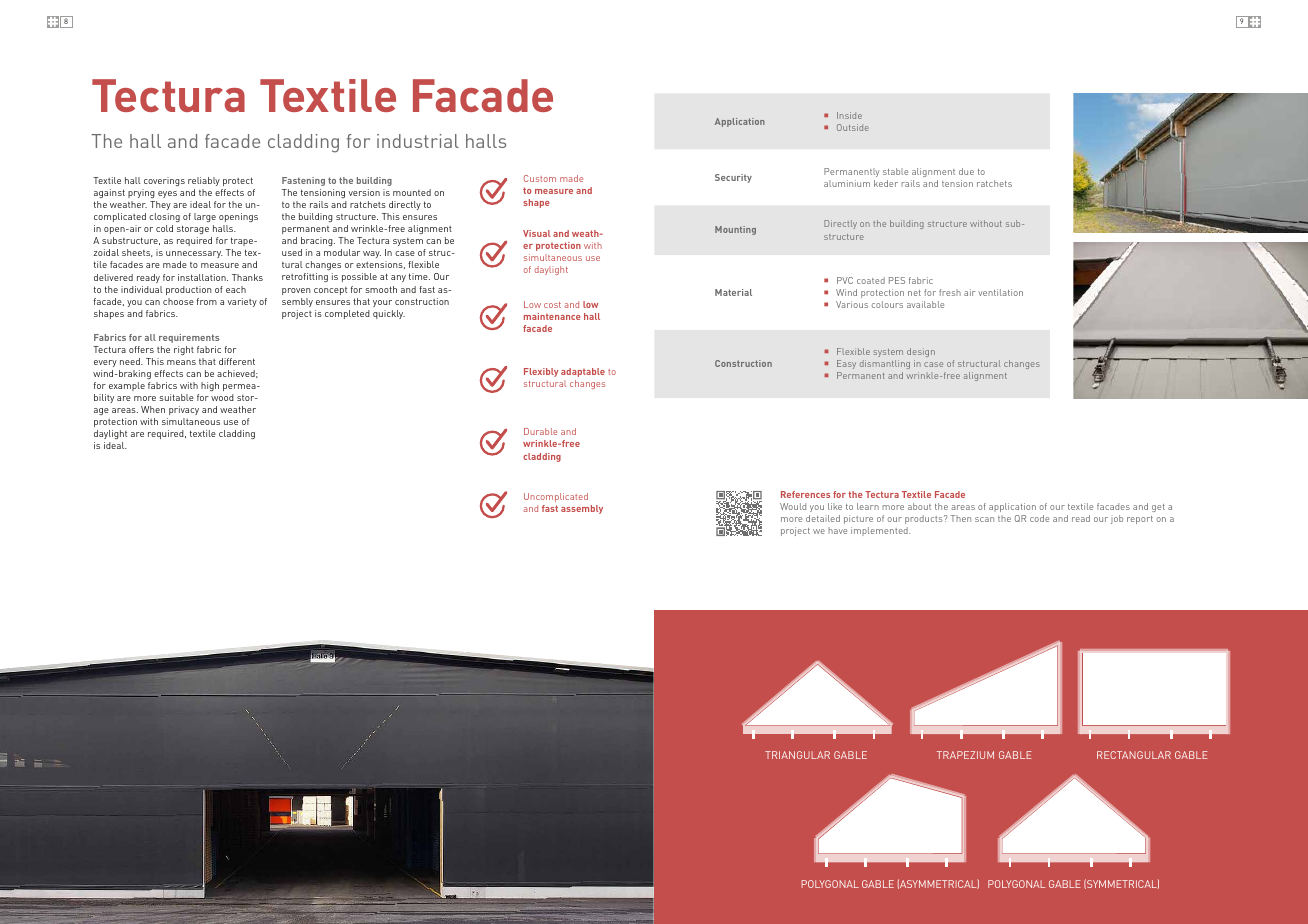 This screenshot has height=924, width=1308. What do you see at coordinates (1039, 518) in the screenshot?
I see `code` at bounding box center [1039, 518].
